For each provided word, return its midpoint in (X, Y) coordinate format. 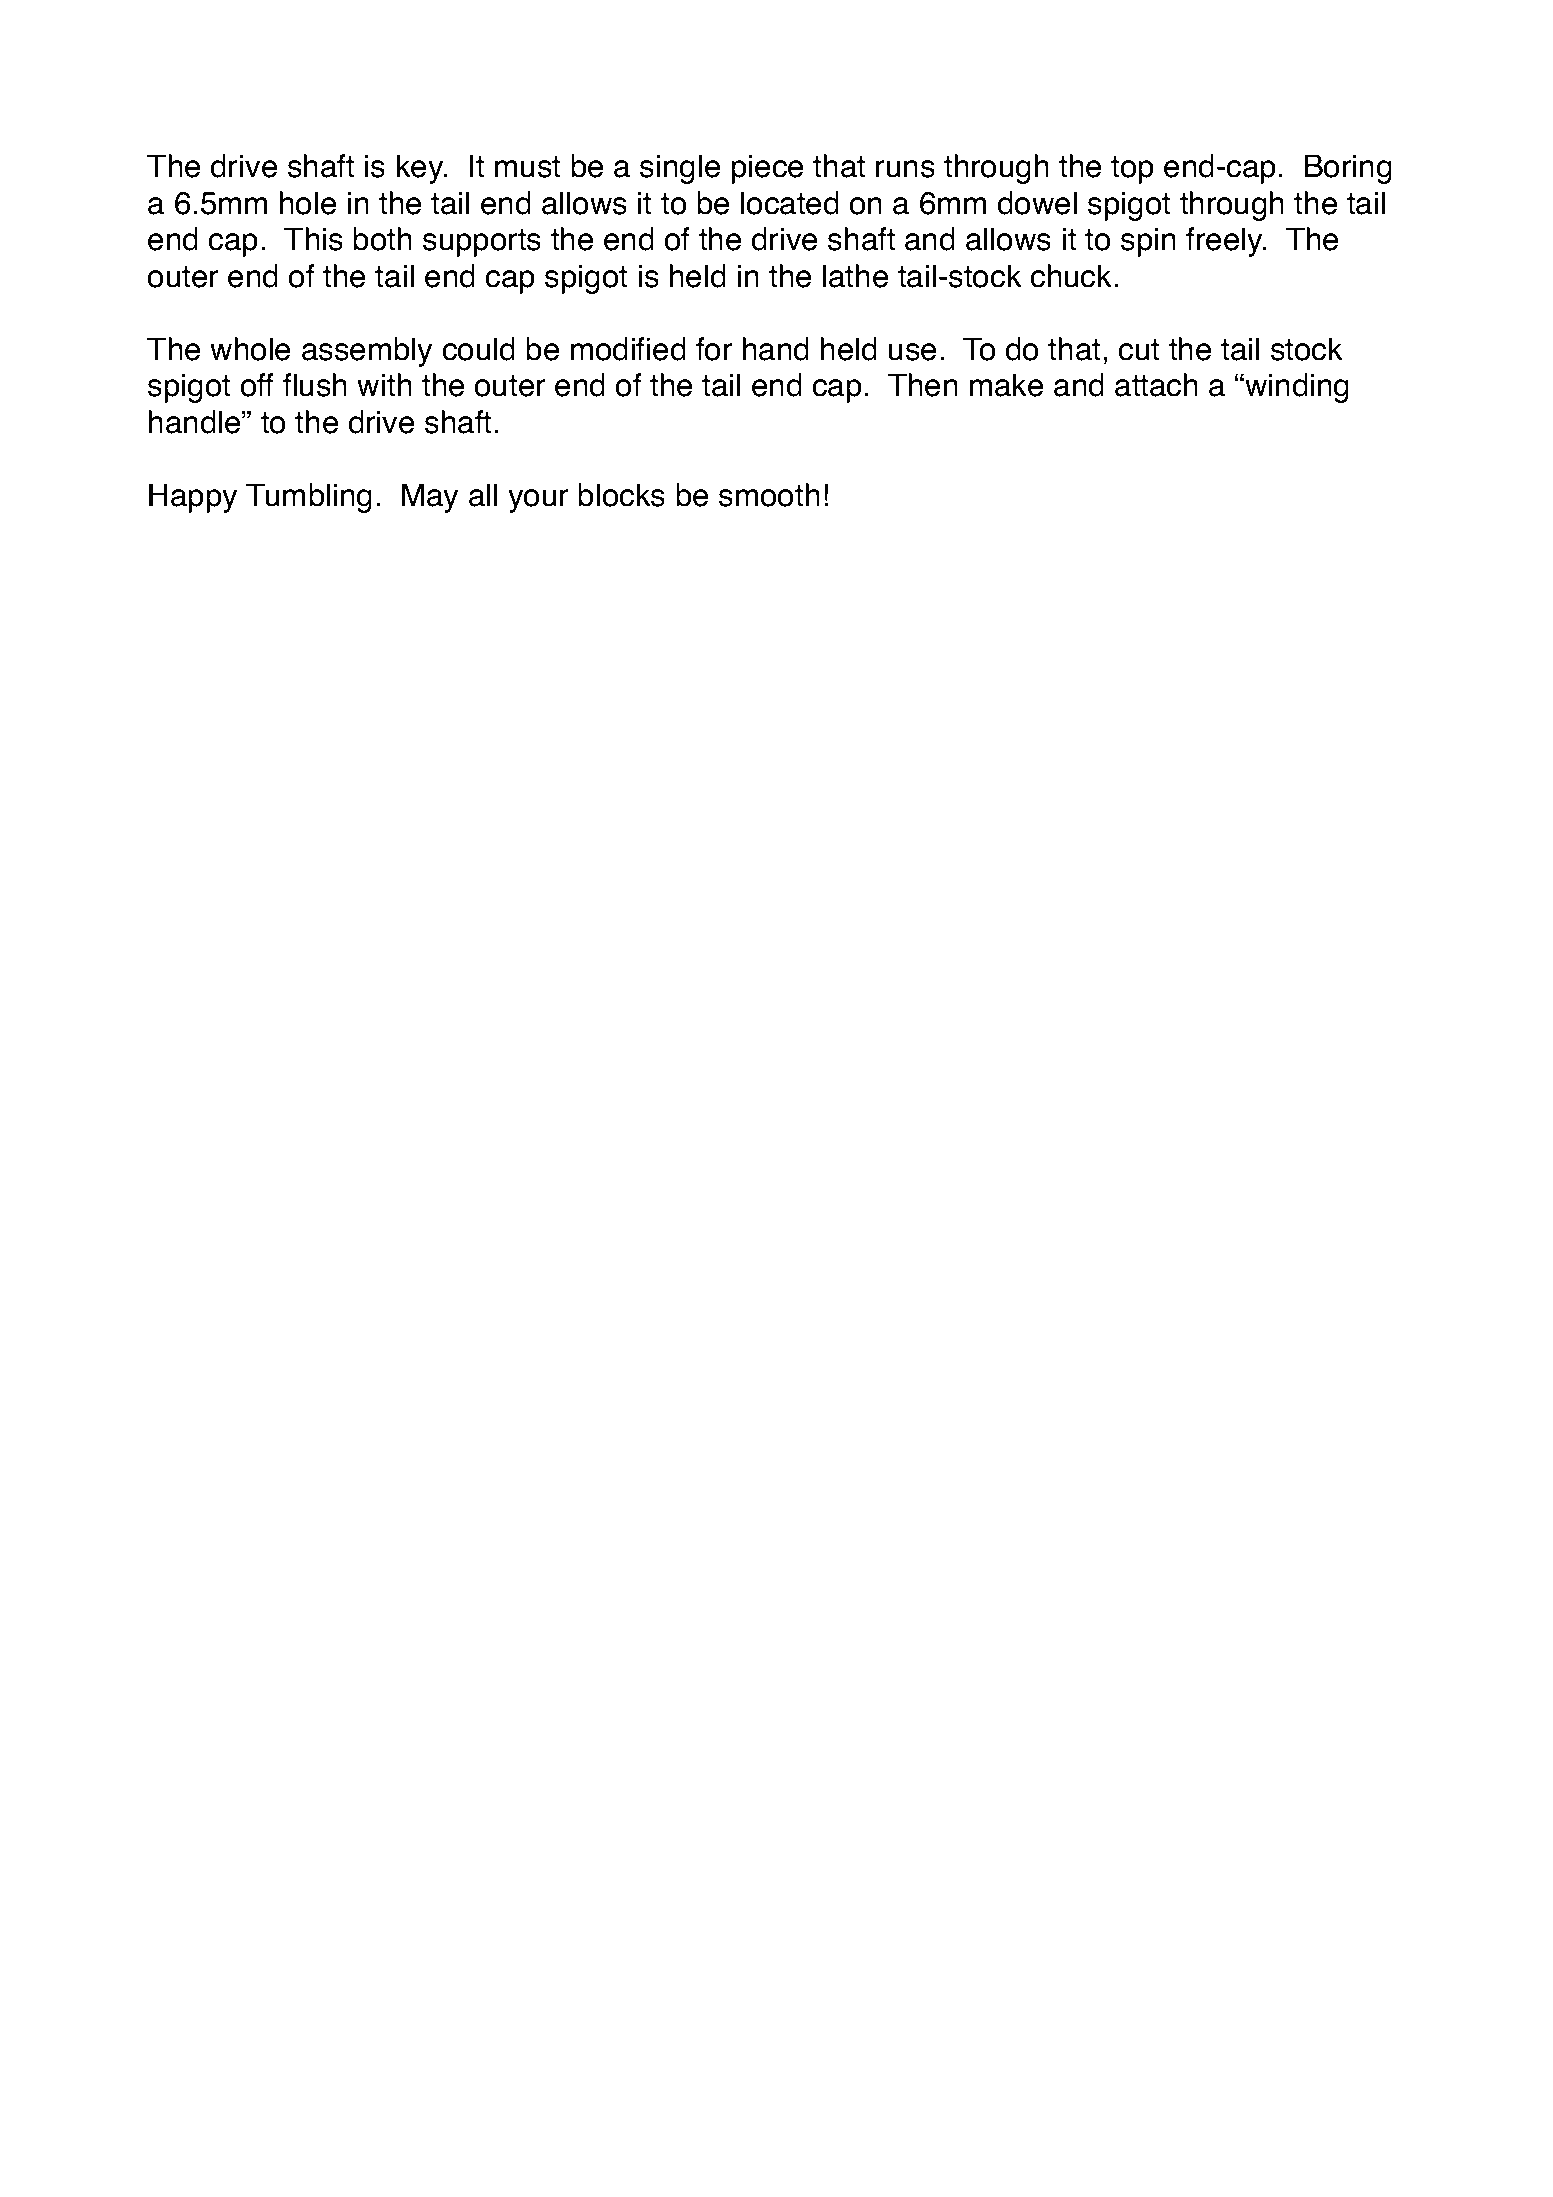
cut (1139, 350)
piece (767, 169)
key (421, 169)
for (714, 349)
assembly (367, 352)
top (1132, 170)
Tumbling (309, 498)
